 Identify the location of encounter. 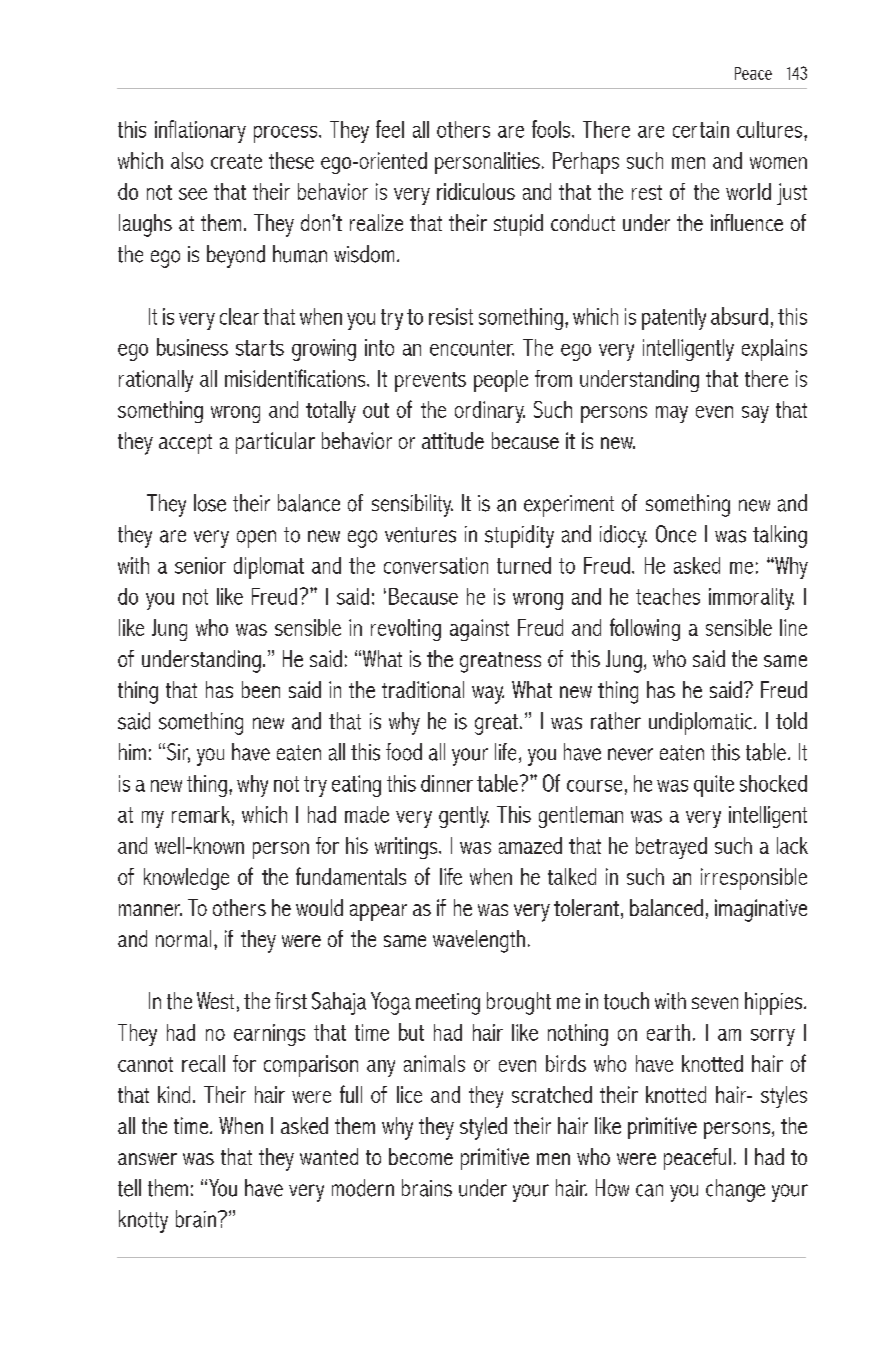
(472, 348).
